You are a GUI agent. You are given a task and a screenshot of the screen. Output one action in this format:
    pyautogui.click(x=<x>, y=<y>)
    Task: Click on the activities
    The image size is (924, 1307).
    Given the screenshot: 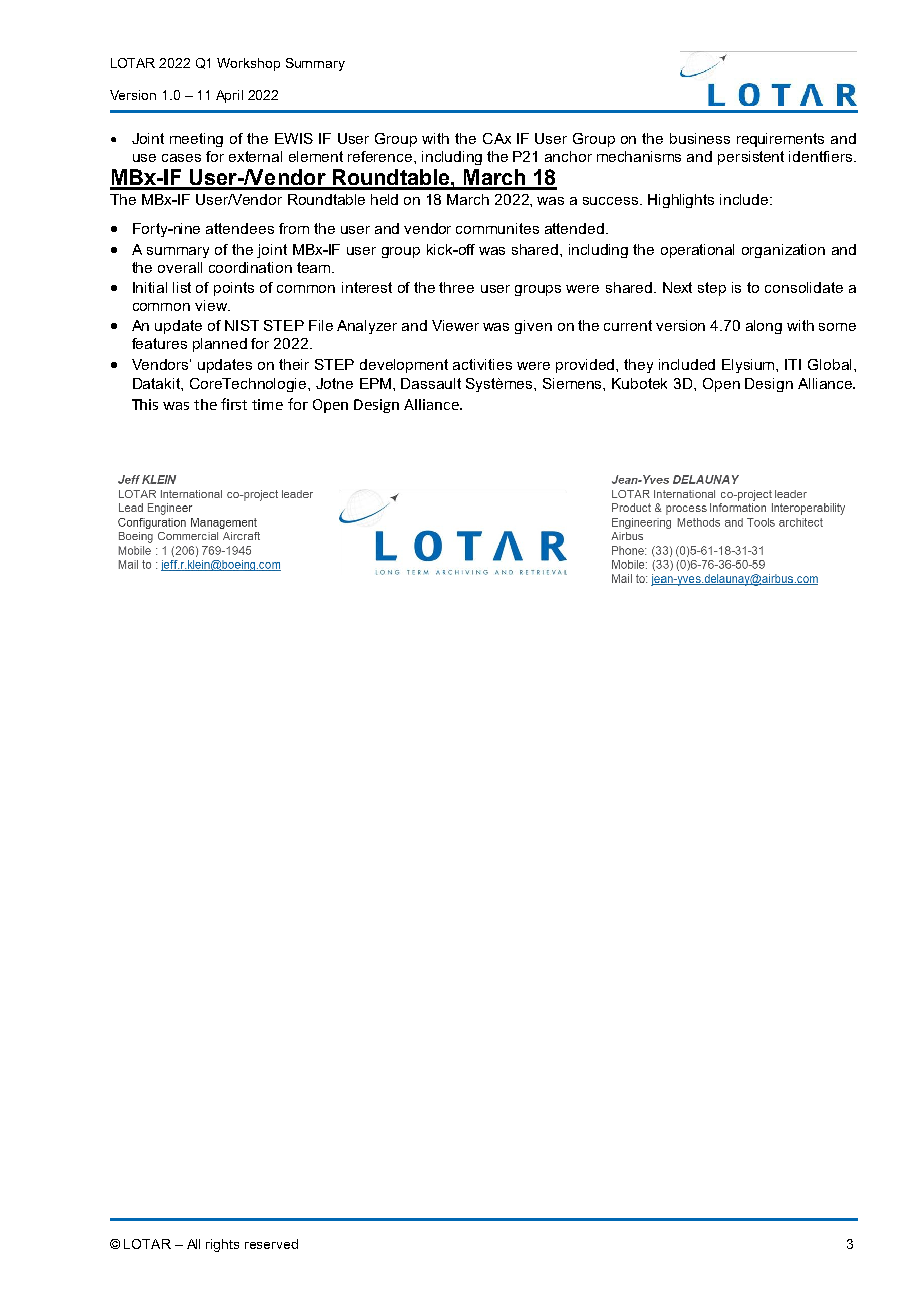 What is the action you would take?
    pyautogui.click(x=482, y=364)
